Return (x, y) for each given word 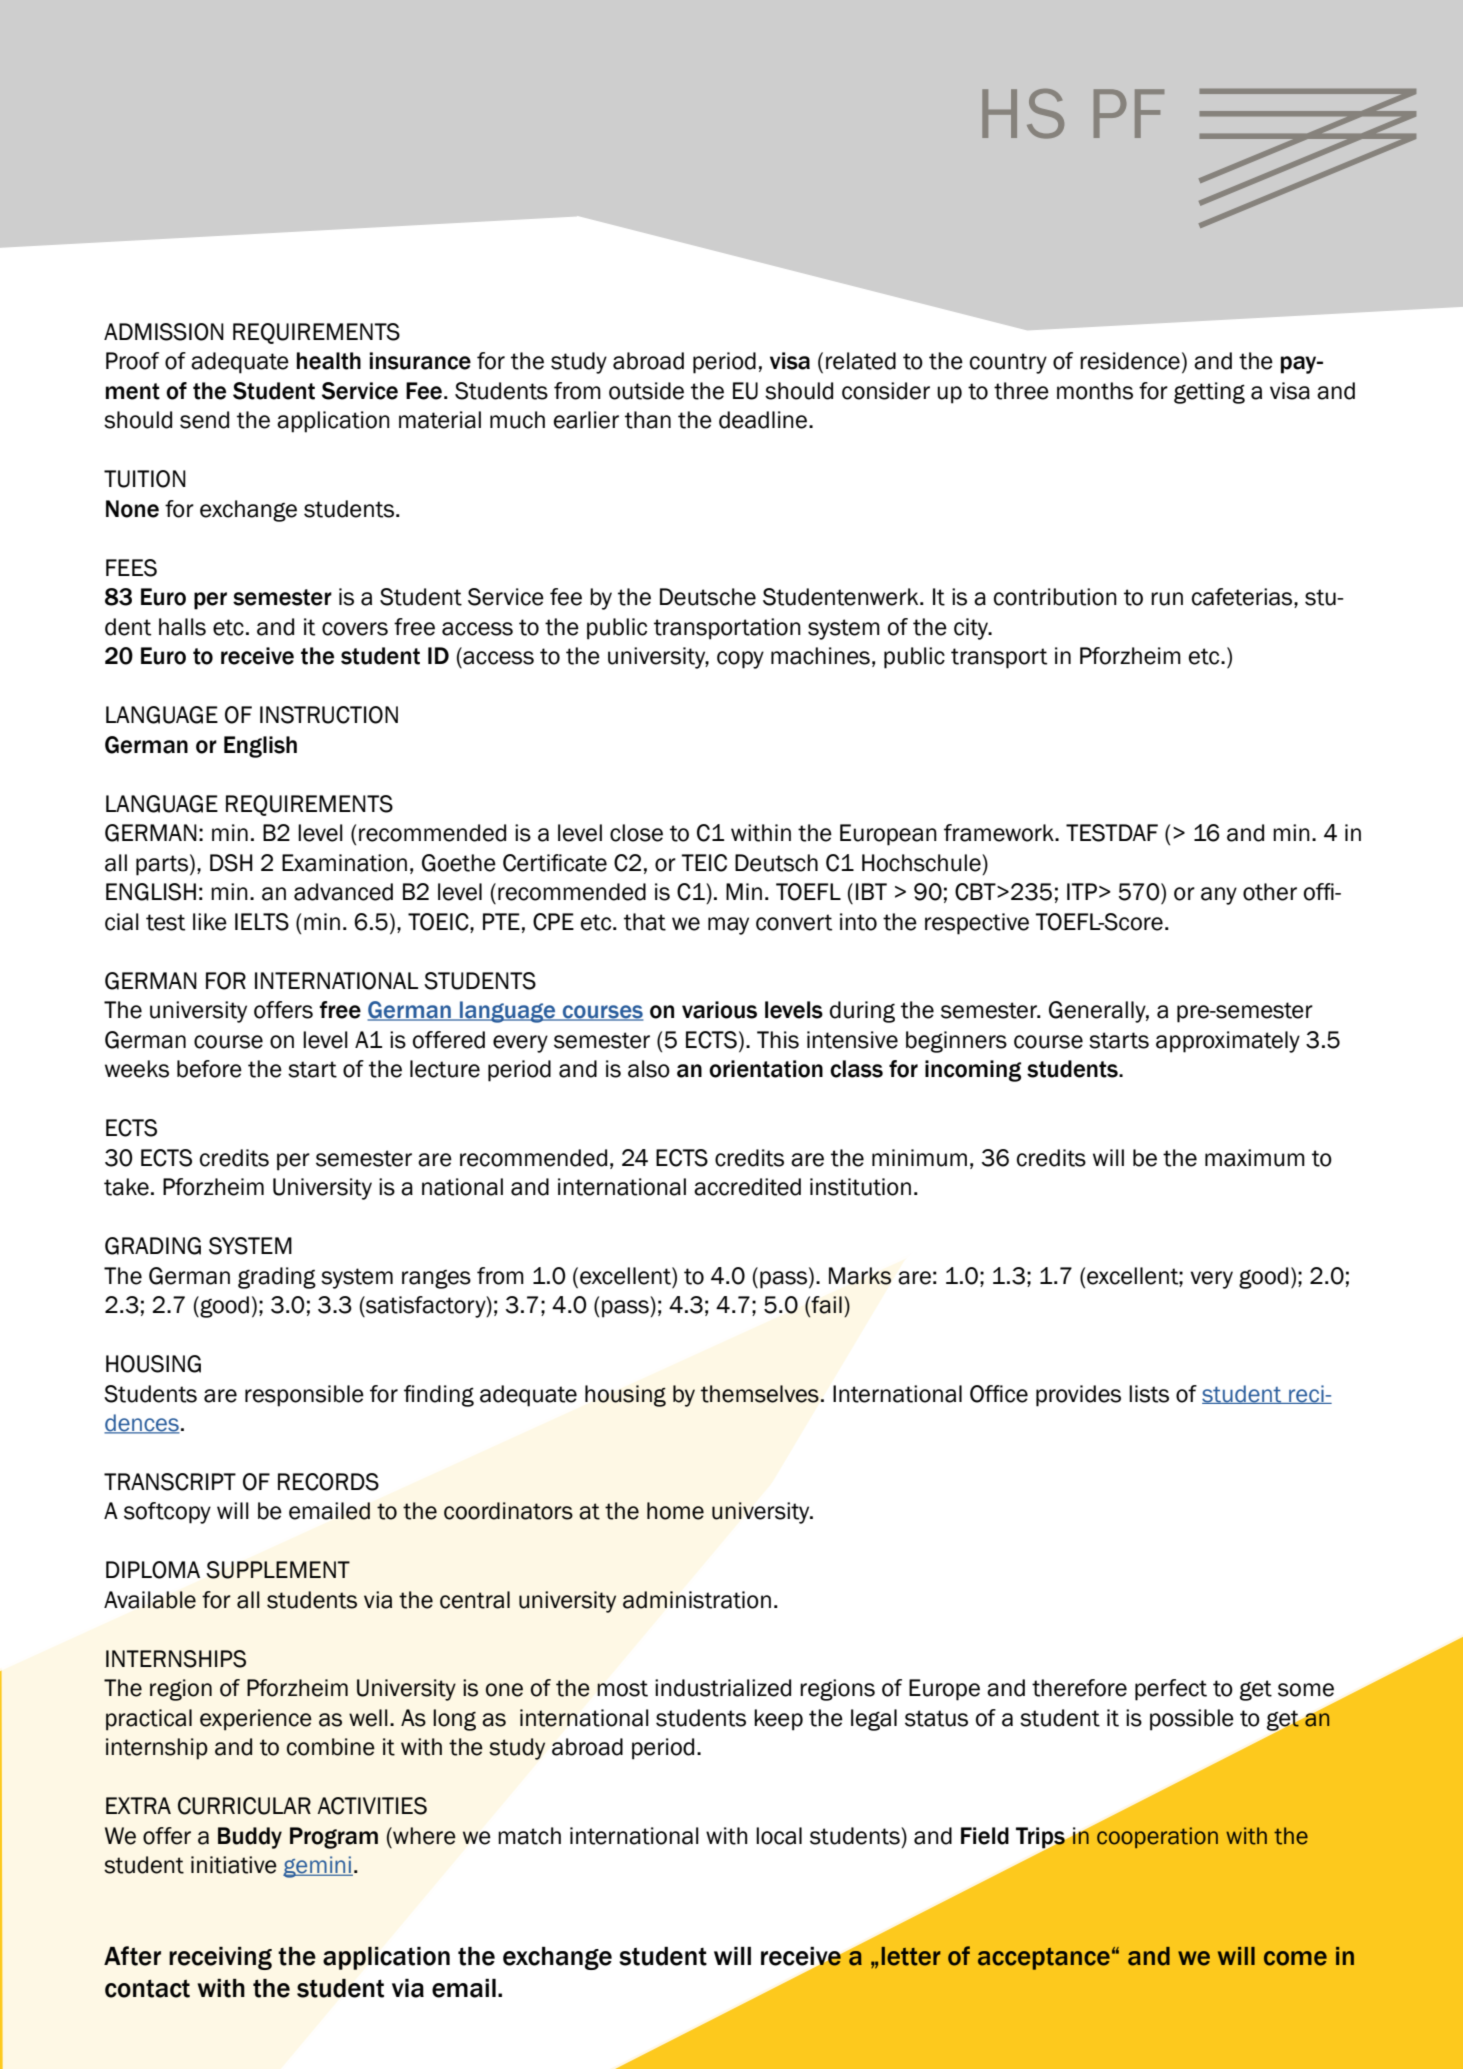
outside (646, 391)
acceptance (1044, 1959)
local (779, 1836)
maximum (1255, 1158)
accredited (747, 1187)
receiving (220, 1958)
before (209, 1069)
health (329, 361)
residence (1130, 361)
